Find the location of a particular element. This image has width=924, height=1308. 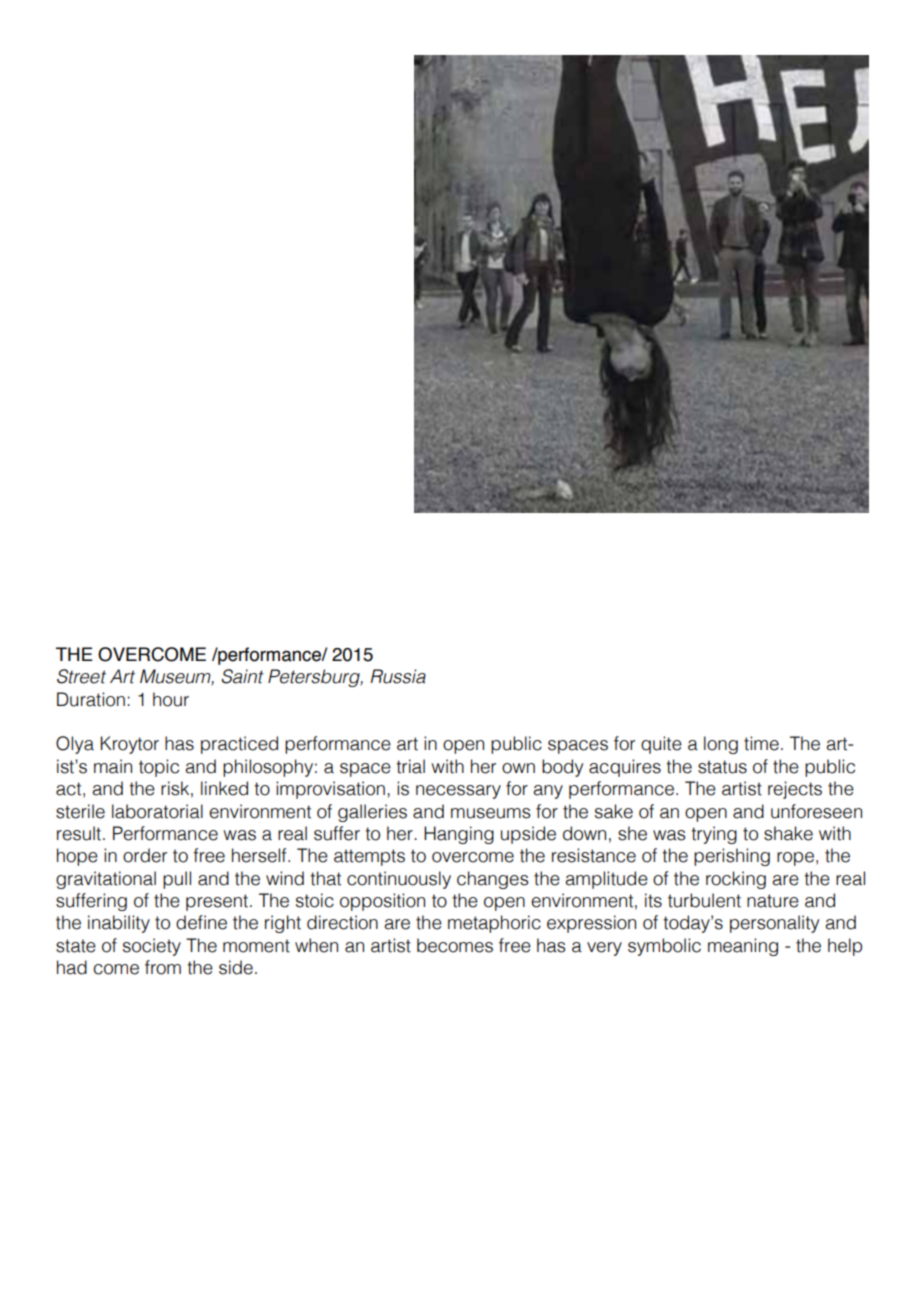

from is located at coordinates (163, 967).
